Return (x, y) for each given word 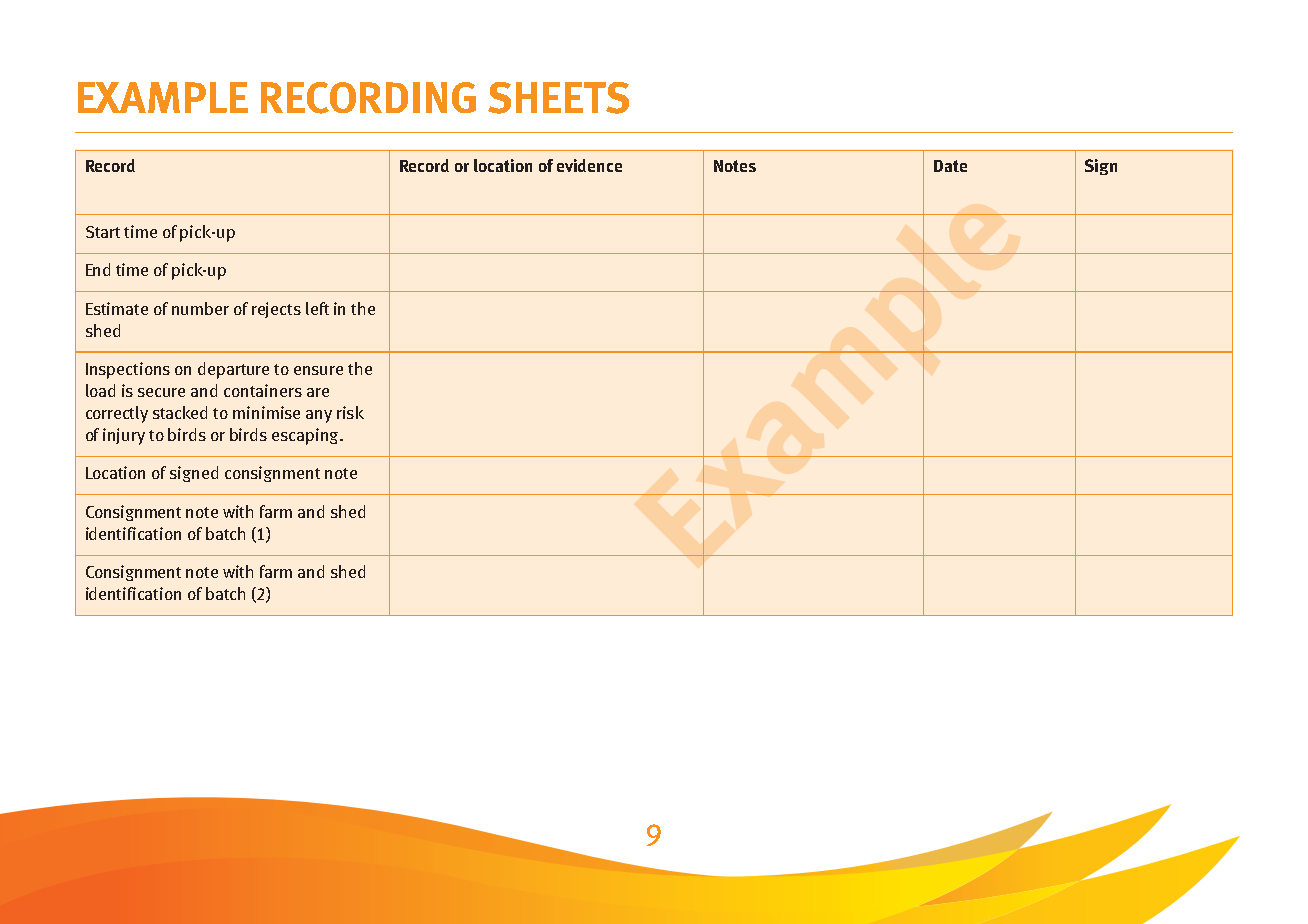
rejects (276, 310)
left (317, 308)
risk (350, 412)
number (200, 308)
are (318, 392)
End (98, 269)
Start (103, 232)
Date (950, 166)
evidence (589, 165)
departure (233, 370)
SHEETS (558, 98)
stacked (180, 412)
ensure (318, 370)
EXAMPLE (163, 97)
